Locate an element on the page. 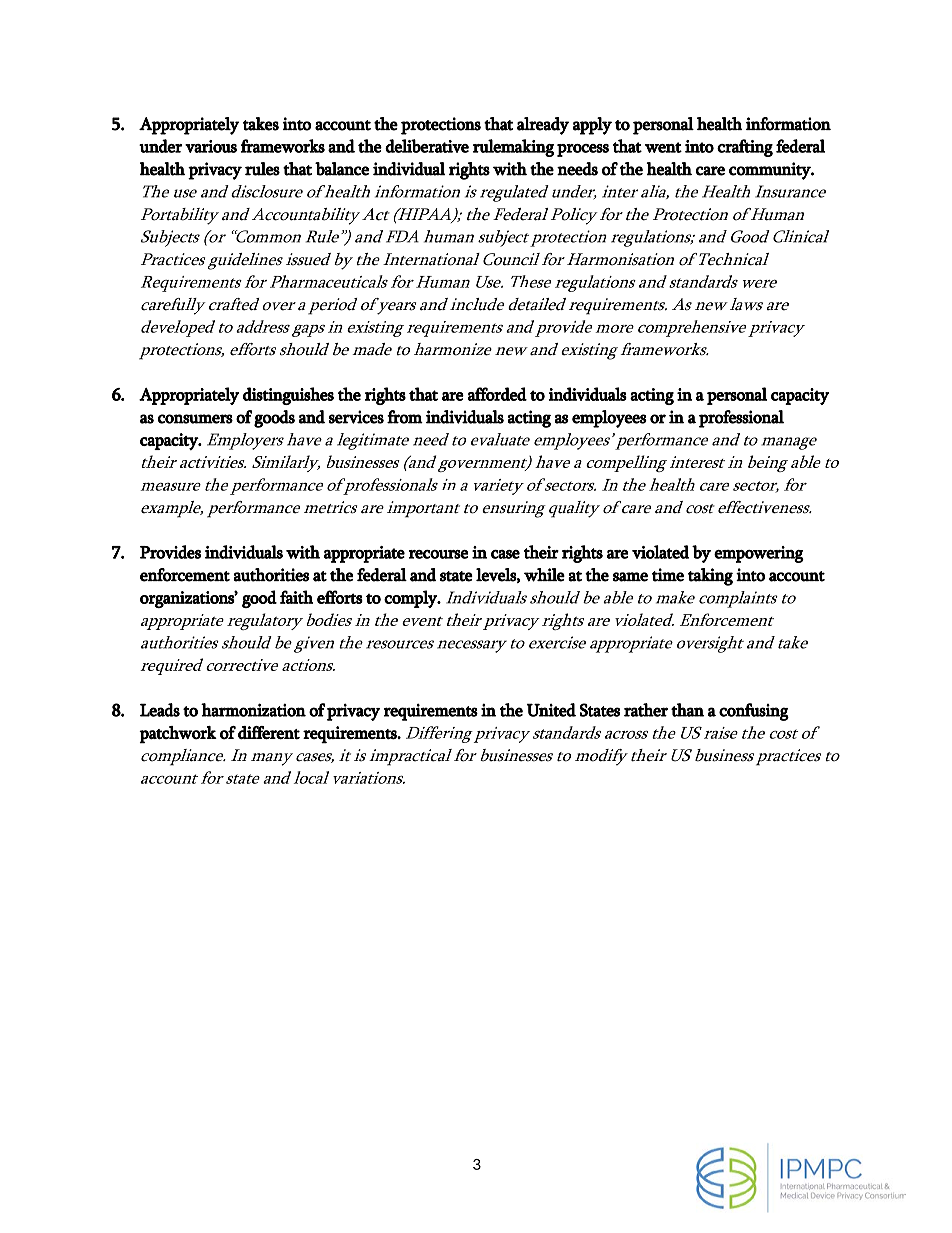  United is located at coordinates (551, 710).
